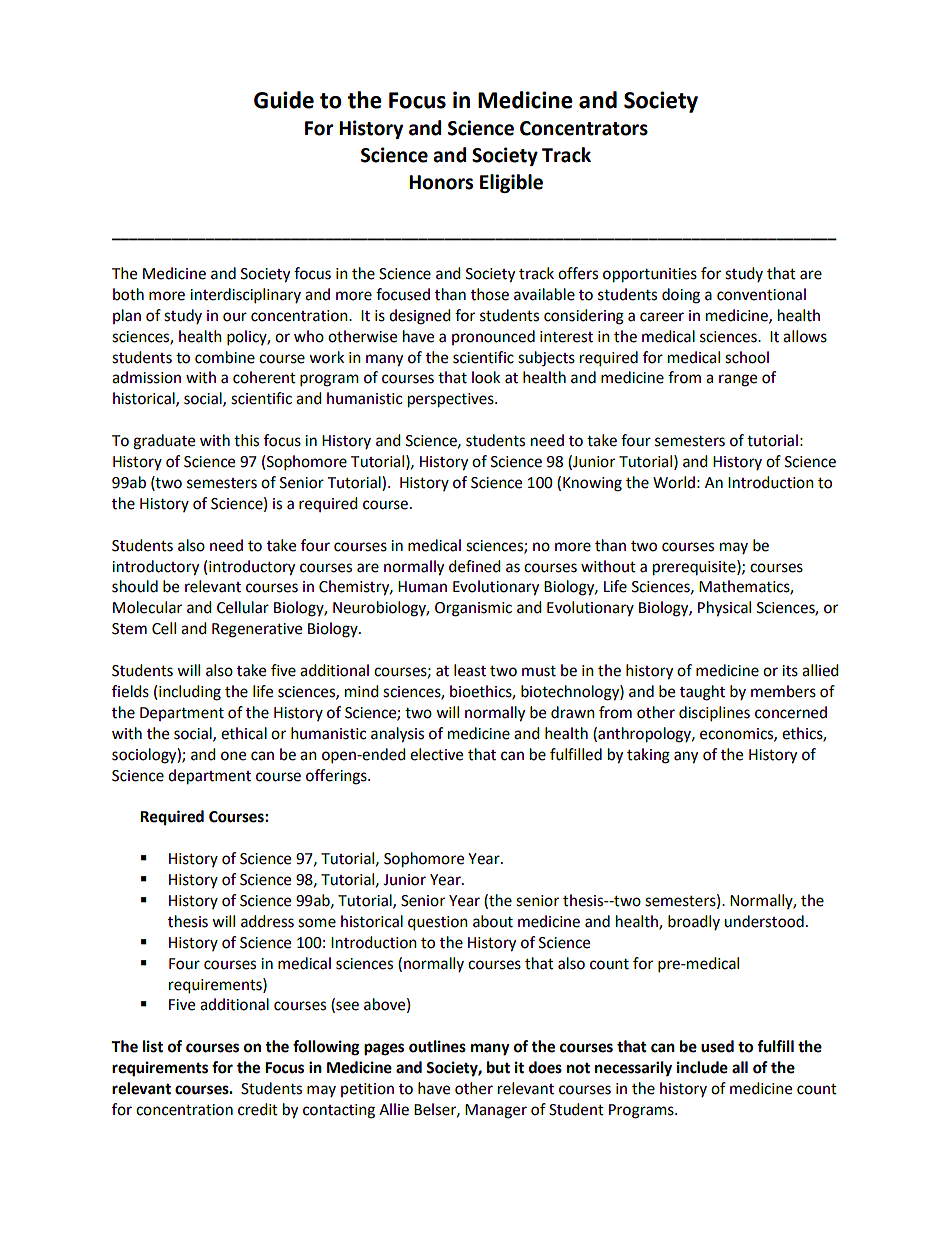 This screenshot has width=952, height=1233. Describe the element at coordinates (702, 1067) in the screenshot. I see `include` at that location.
